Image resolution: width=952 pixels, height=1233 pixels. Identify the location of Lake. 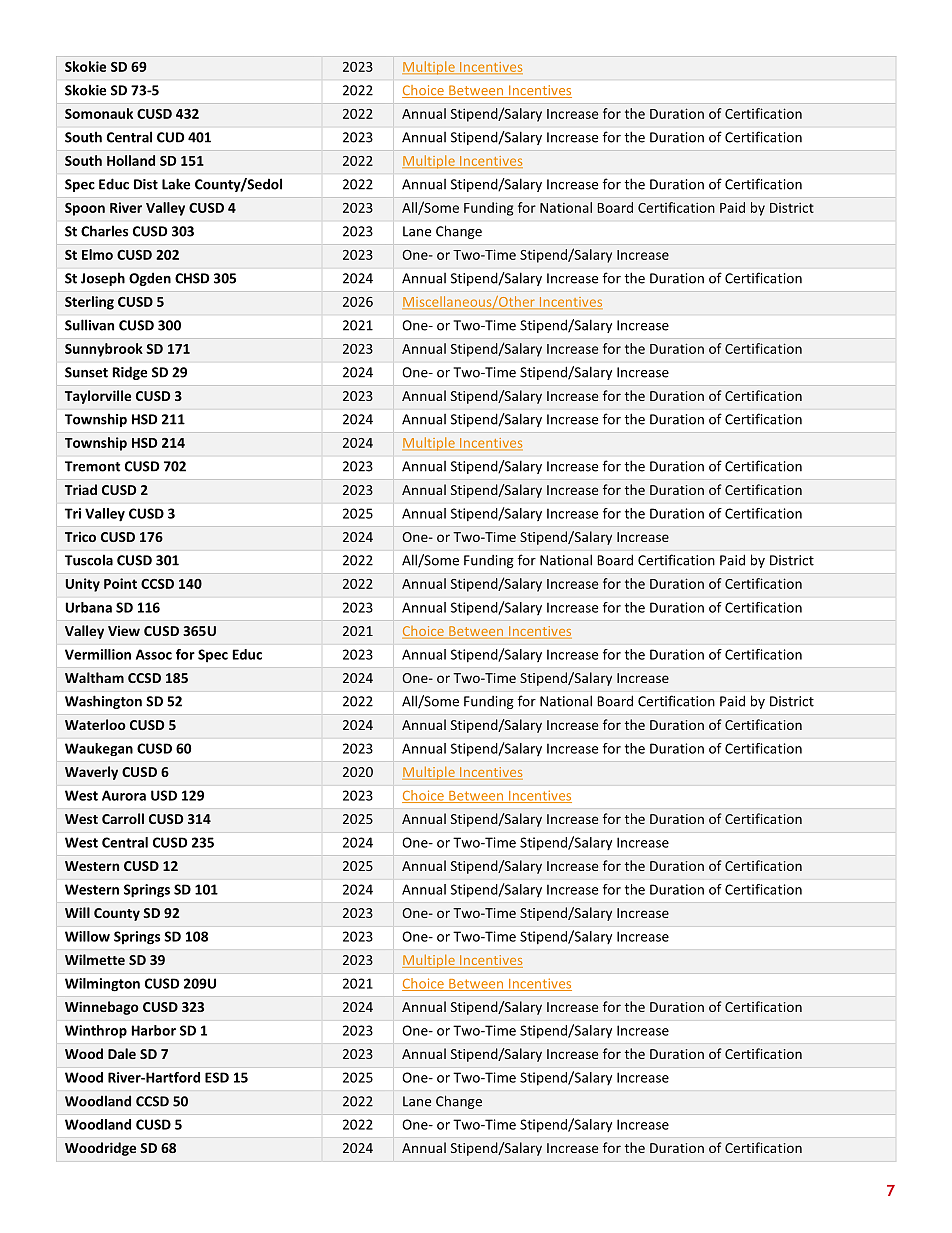
(176, 184).
